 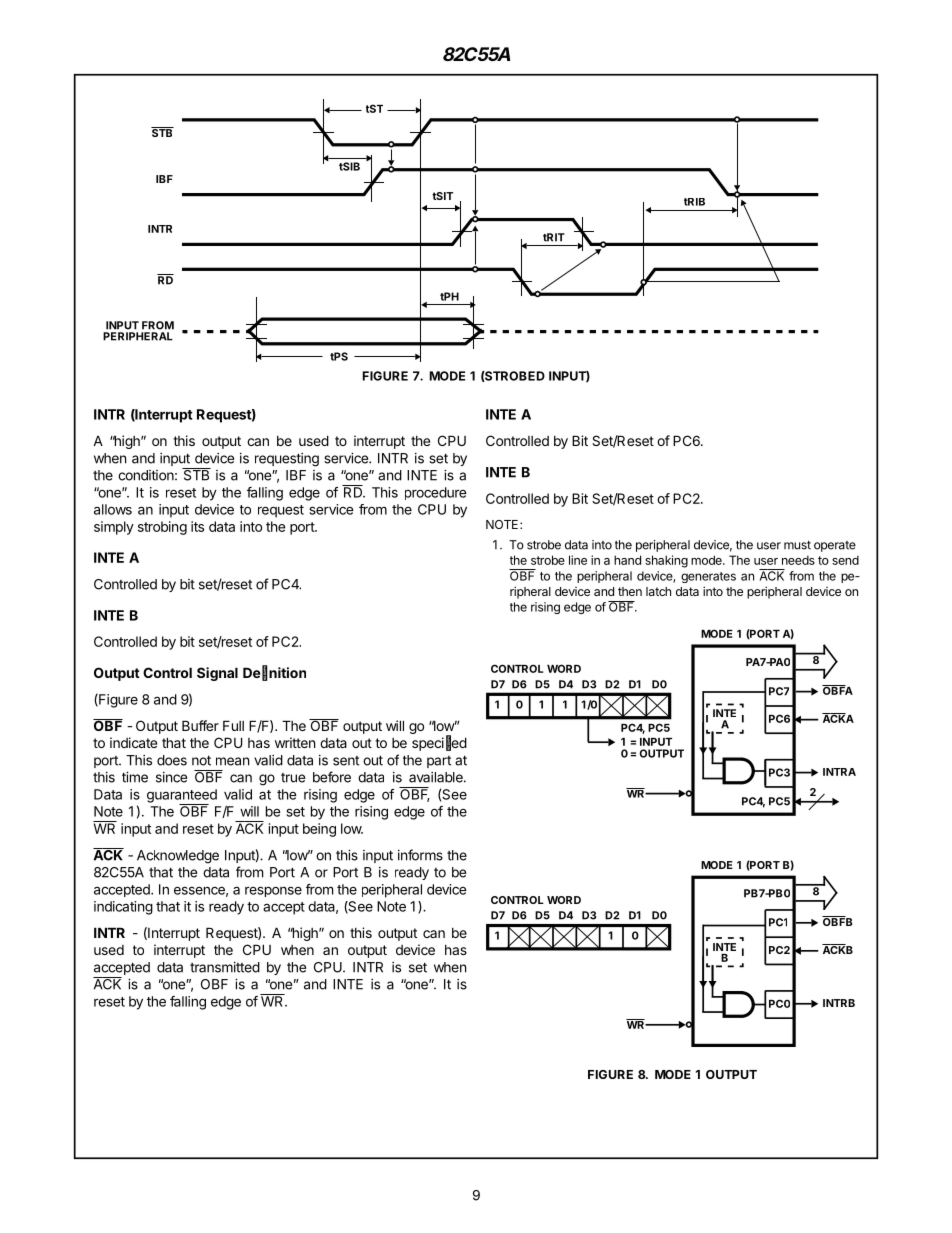 I want to click on must, so click(x=797, y=545).
